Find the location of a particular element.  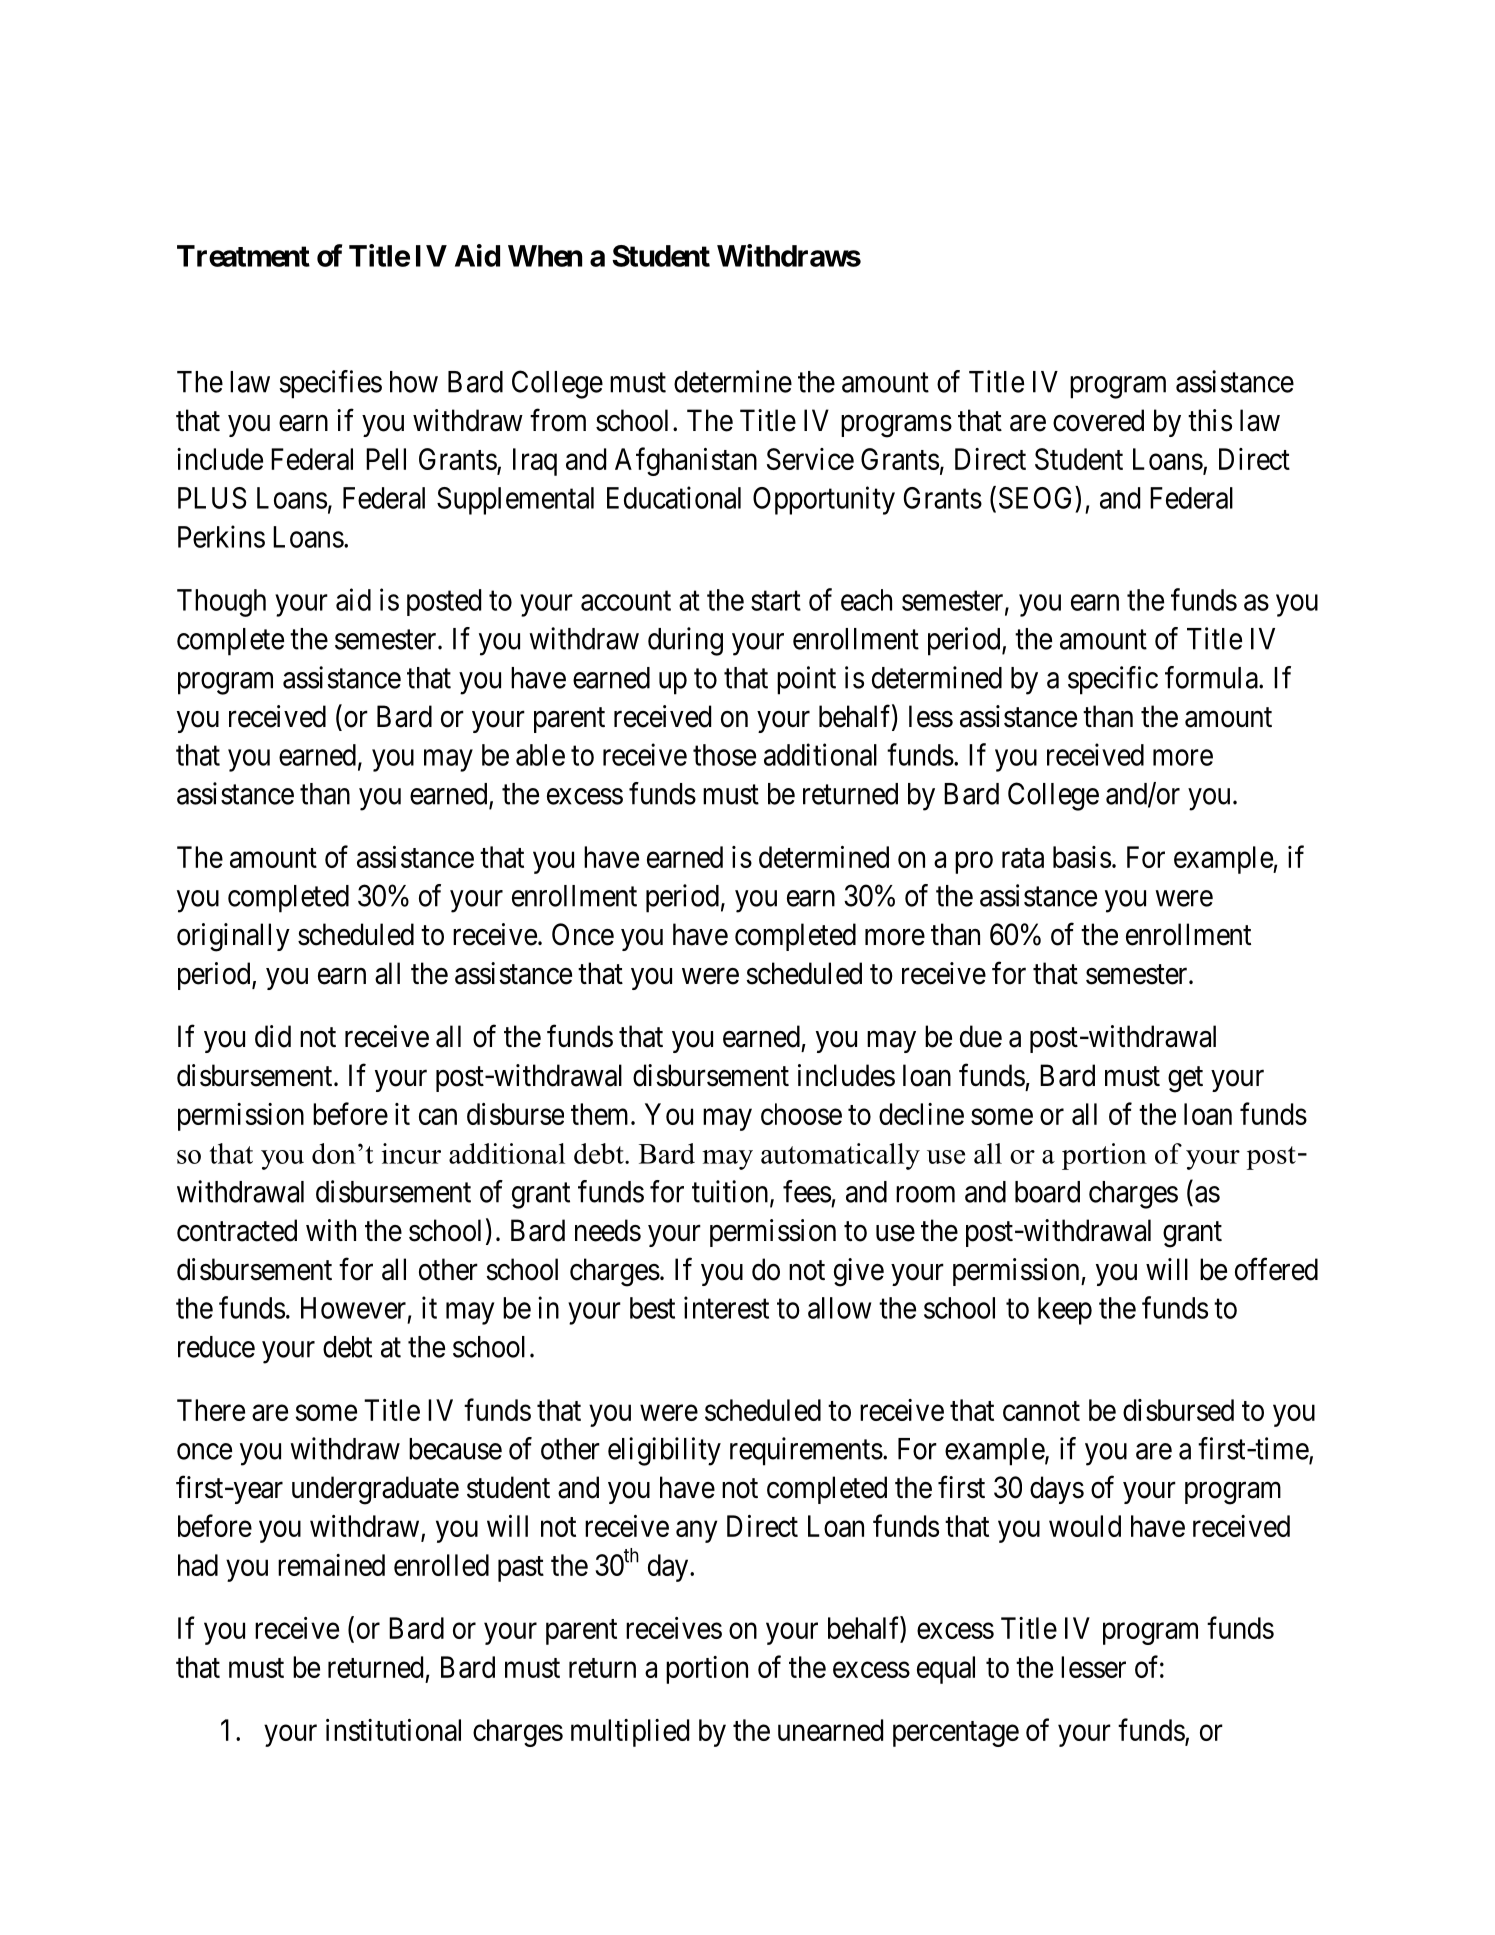

able is located at coordinates (540, 755).
